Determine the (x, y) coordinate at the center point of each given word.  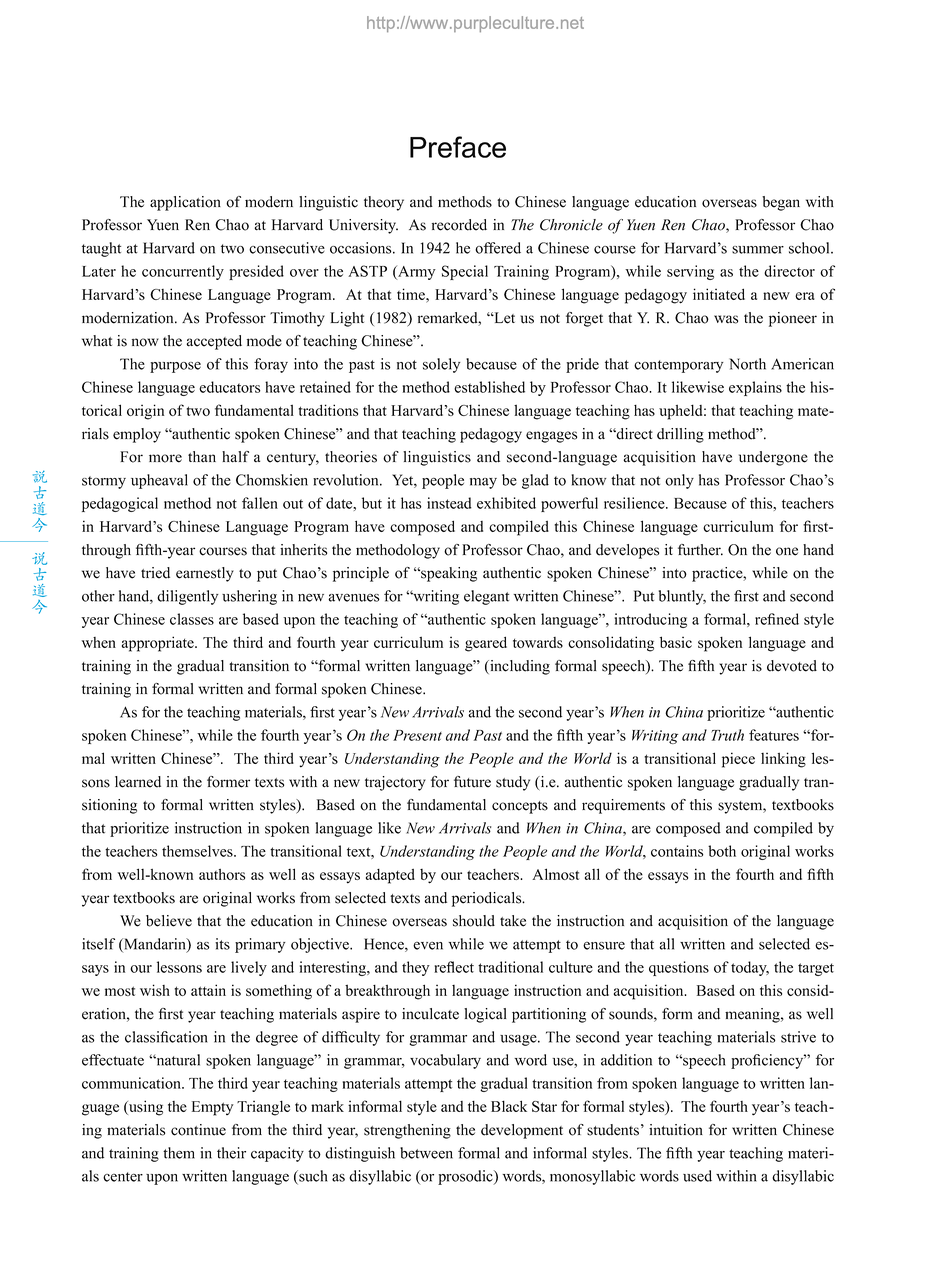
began (781, 203)
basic (676, 642)
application (185, 203)
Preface (458, 147)
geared (486, 644)
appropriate (159, 644)
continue (198, 1130)
